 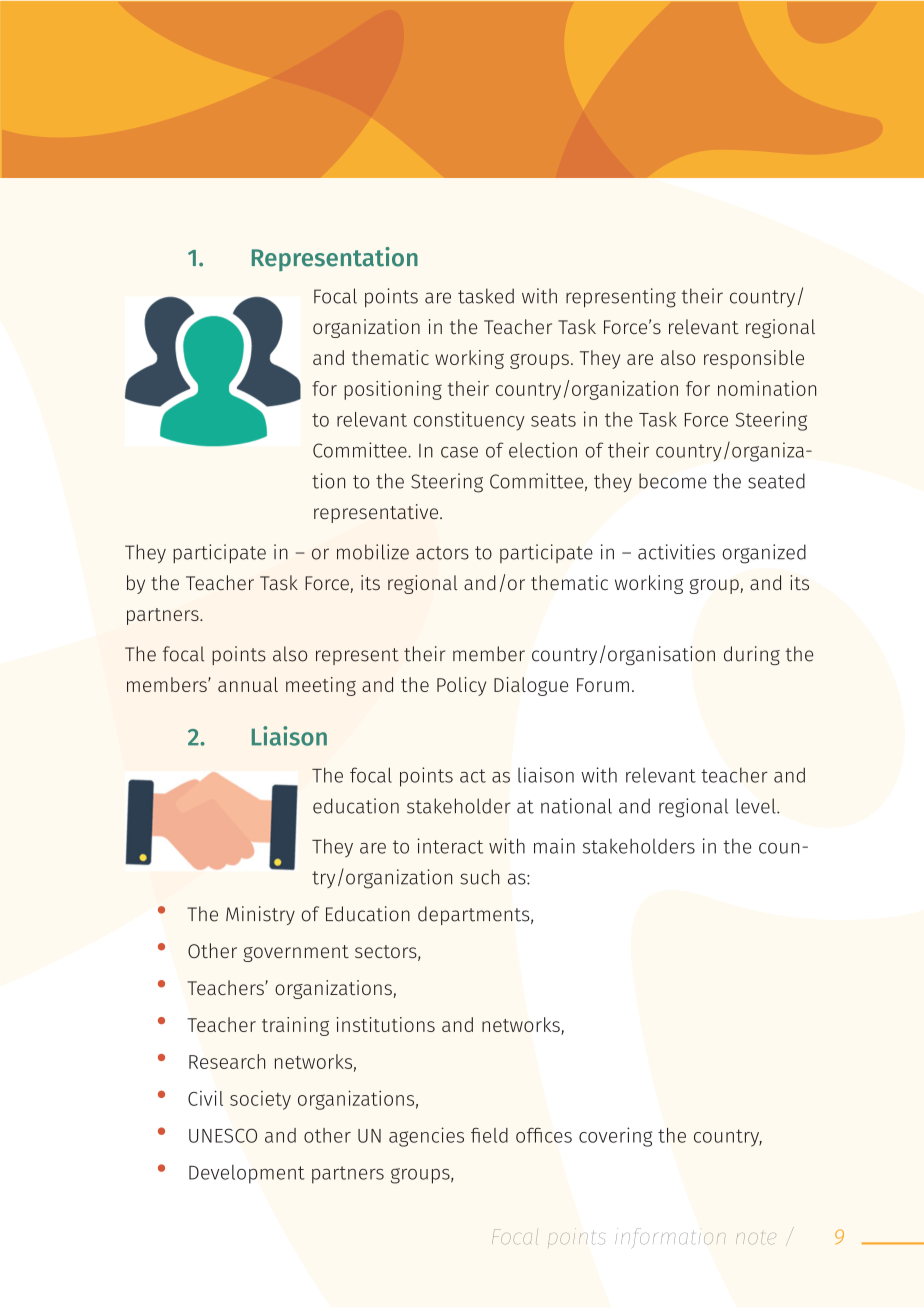 I want to click on seats, so click(x=553, y=420).
